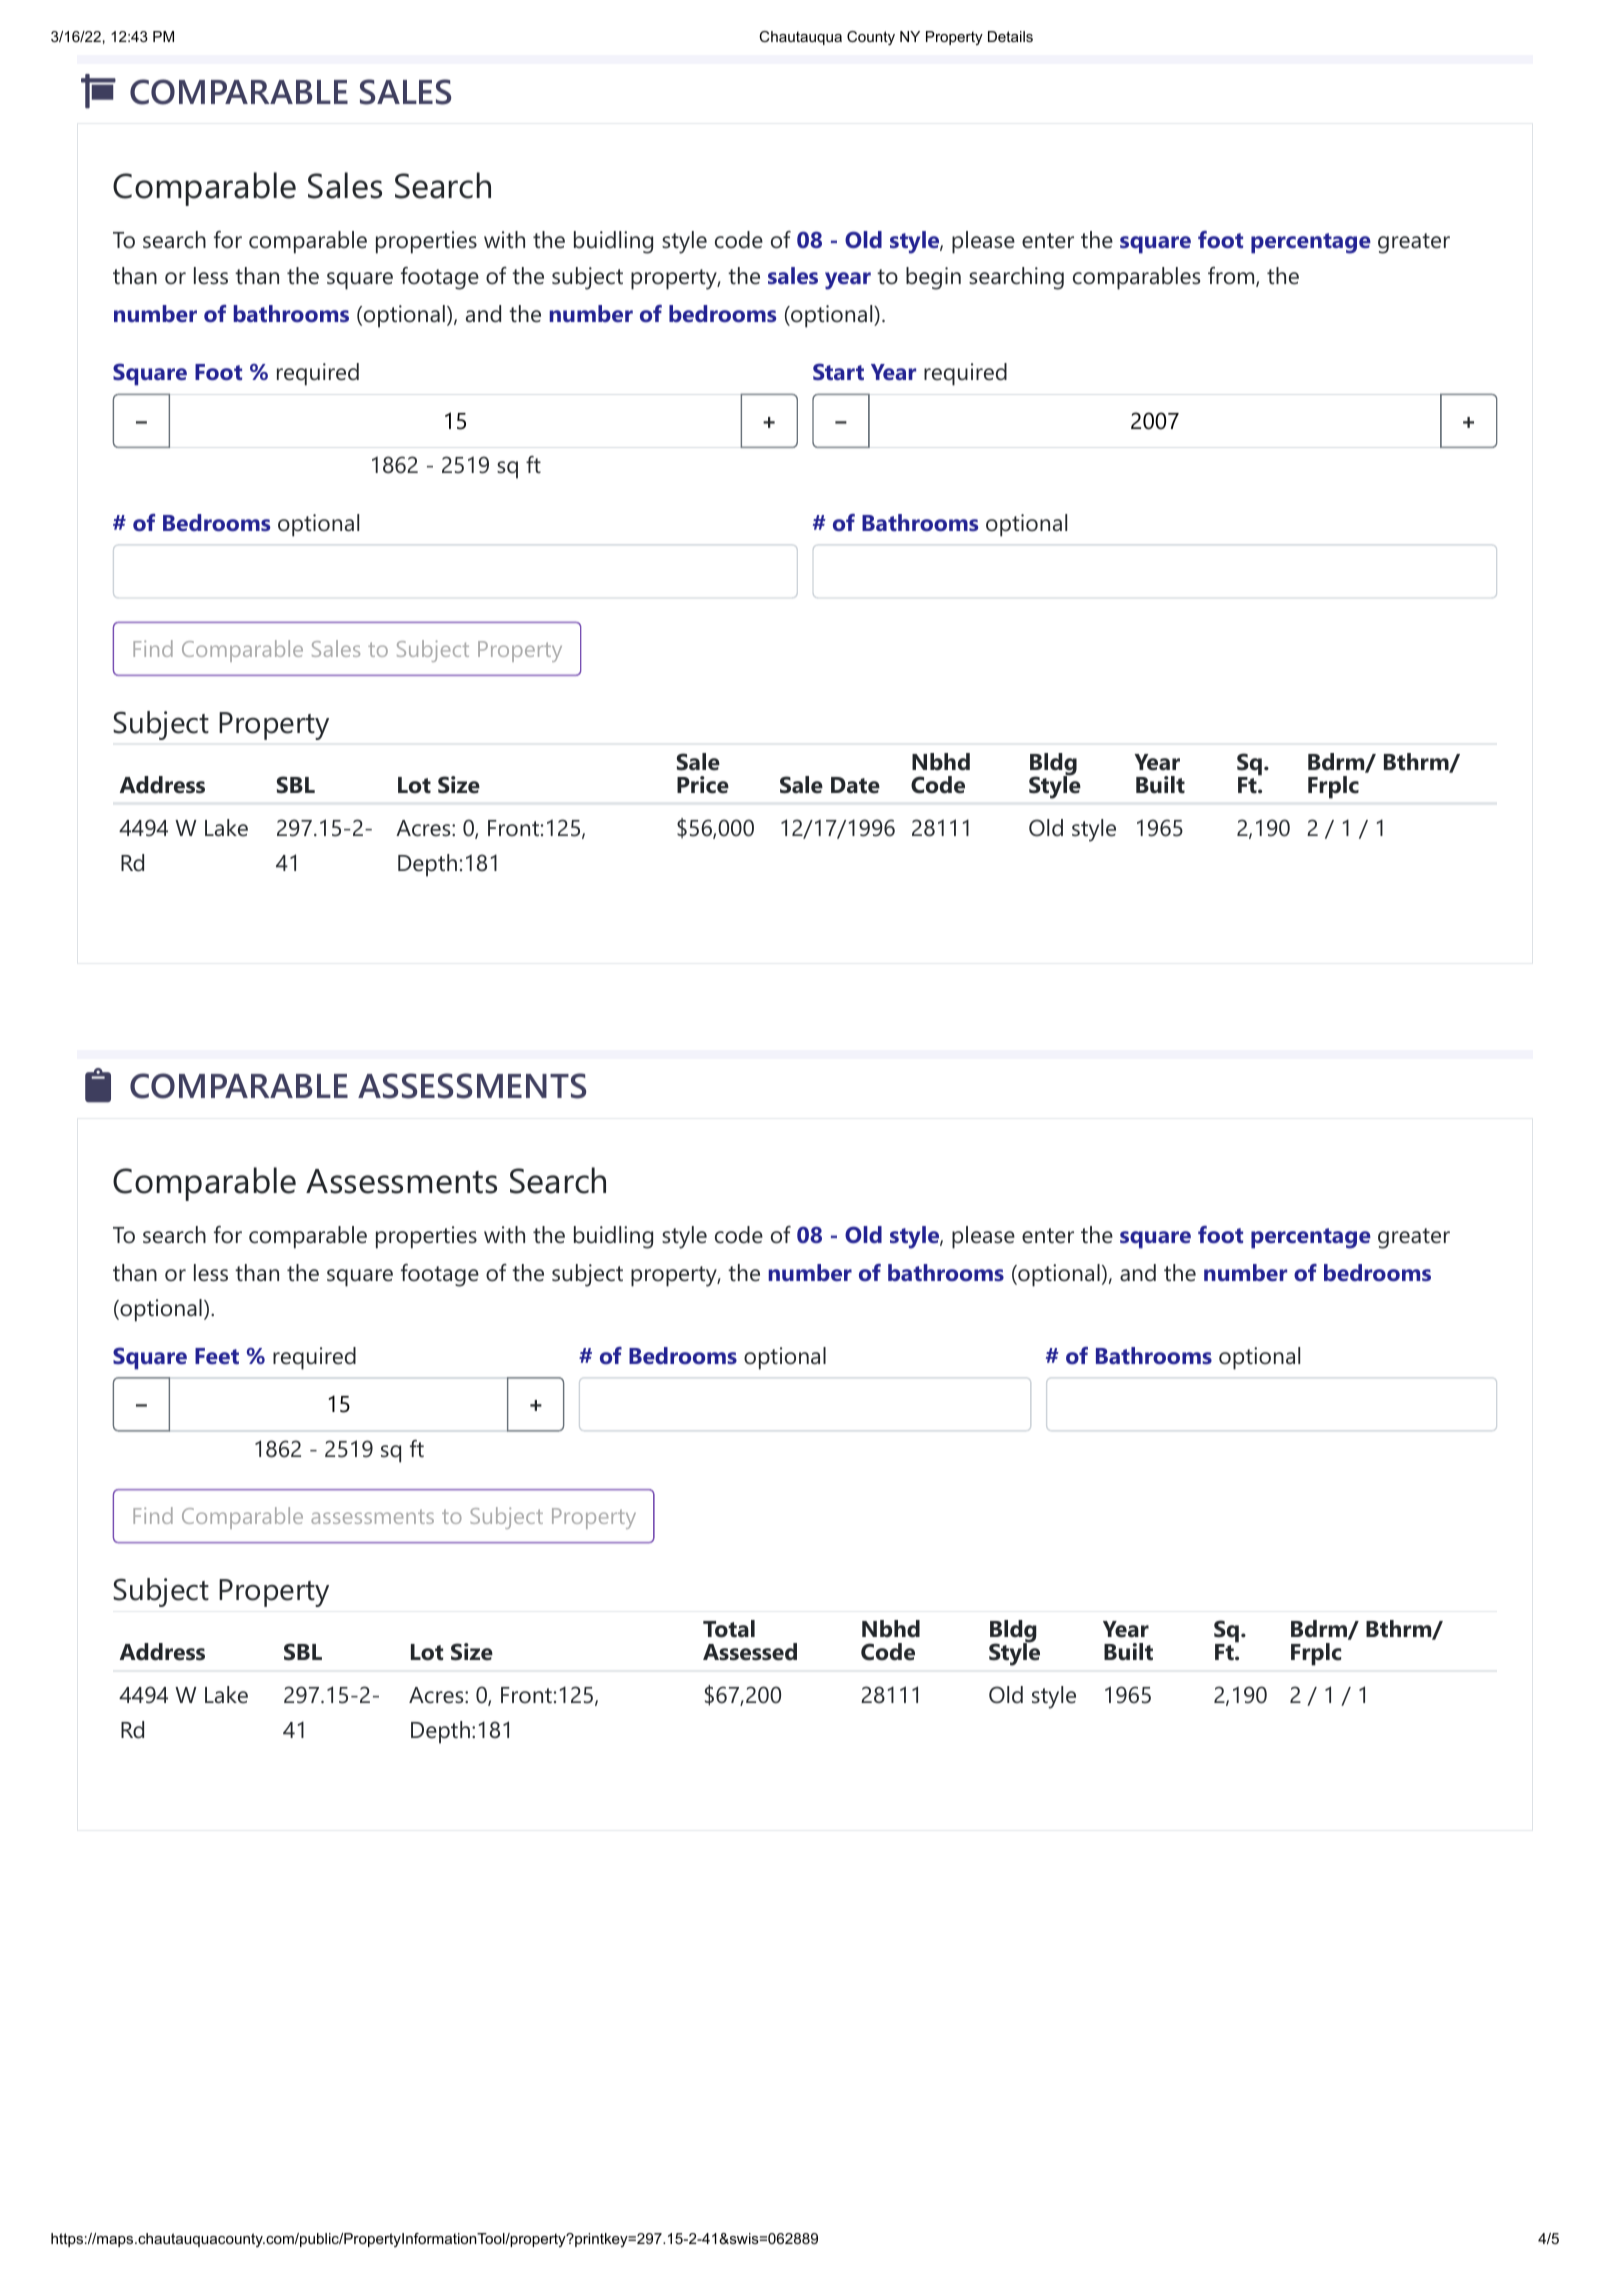  I want to click on Details, so click(1010, 36).
